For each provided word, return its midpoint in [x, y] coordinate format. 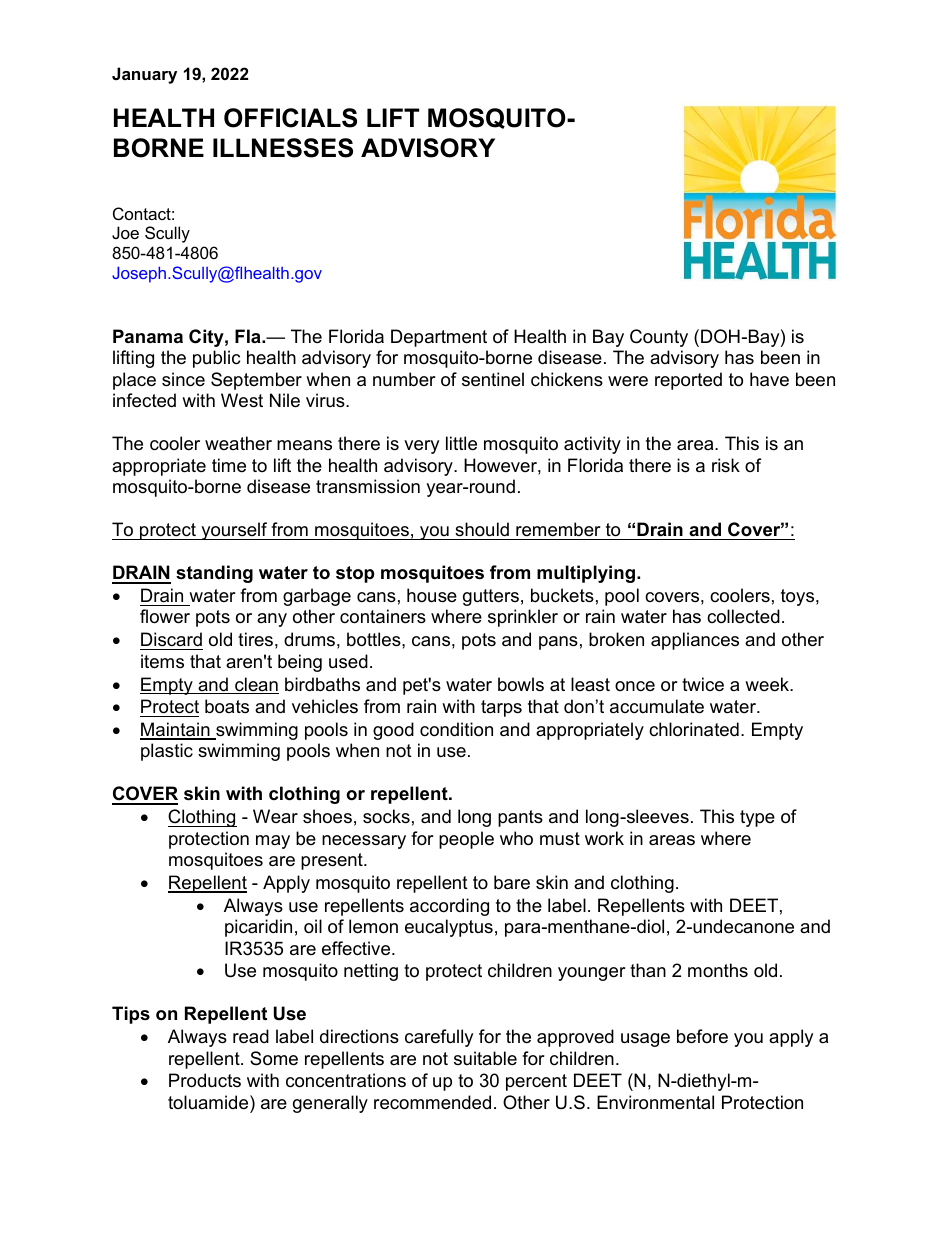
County [659, 338]
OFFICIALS [290, 118]
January [144, 75]
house [432, 595]
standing [214, 574]
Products [205, 1080]
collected [743, 616]
